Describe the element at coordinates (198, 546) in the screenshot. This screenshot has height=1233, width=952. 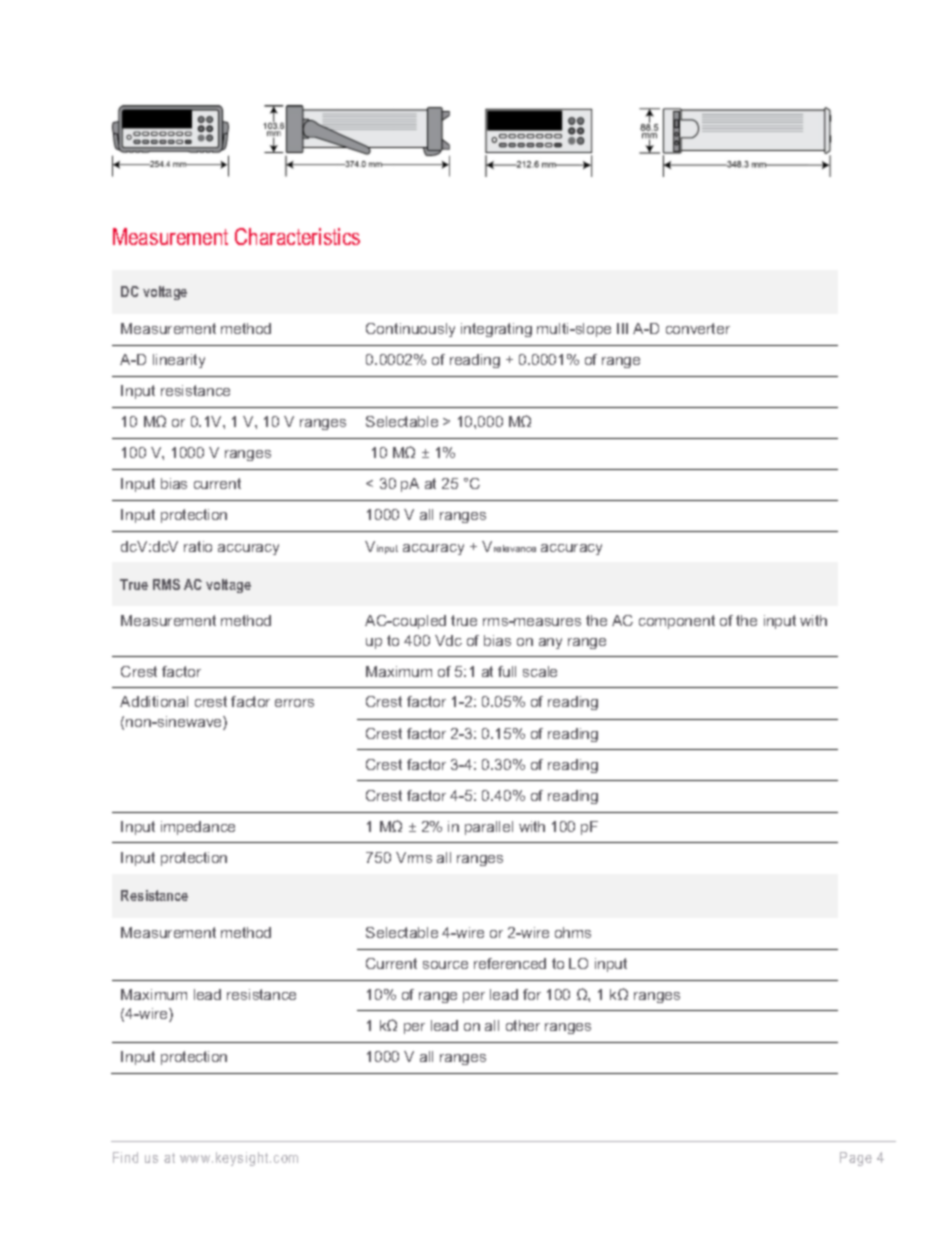
I see `ratio` at that location.
